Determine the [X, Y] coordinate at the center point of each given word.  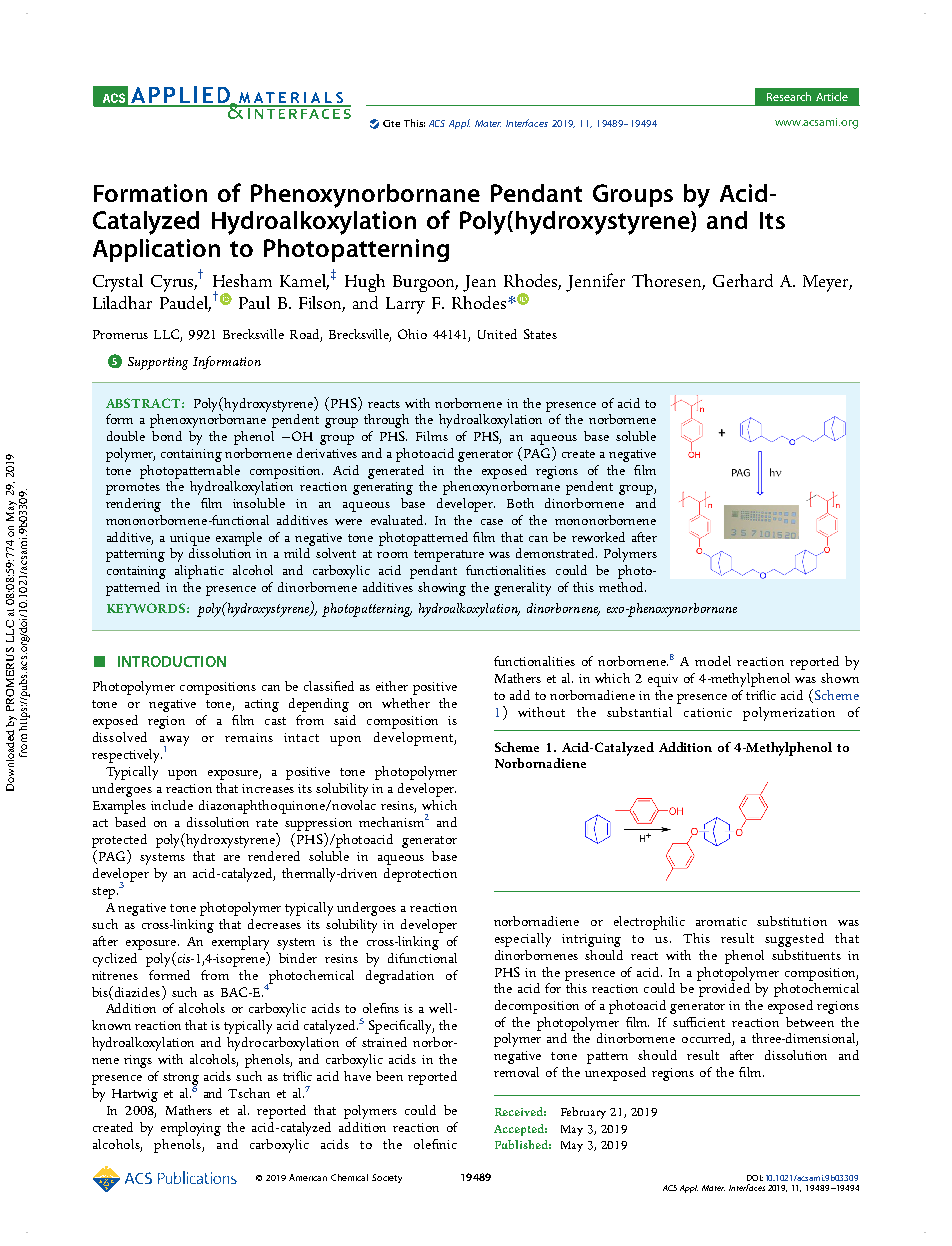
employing [191, 1129]
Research [789, 96]
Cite [391, 123]
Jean [479, 283]
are [232, 858]
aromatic [721, 921]
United [497, 334]
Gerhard [743, 280]
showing [442, 589]
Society [387, 1178]
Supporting [158, 363]
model [713, 661]
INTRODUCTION [172, 661]
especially [523, 940]
